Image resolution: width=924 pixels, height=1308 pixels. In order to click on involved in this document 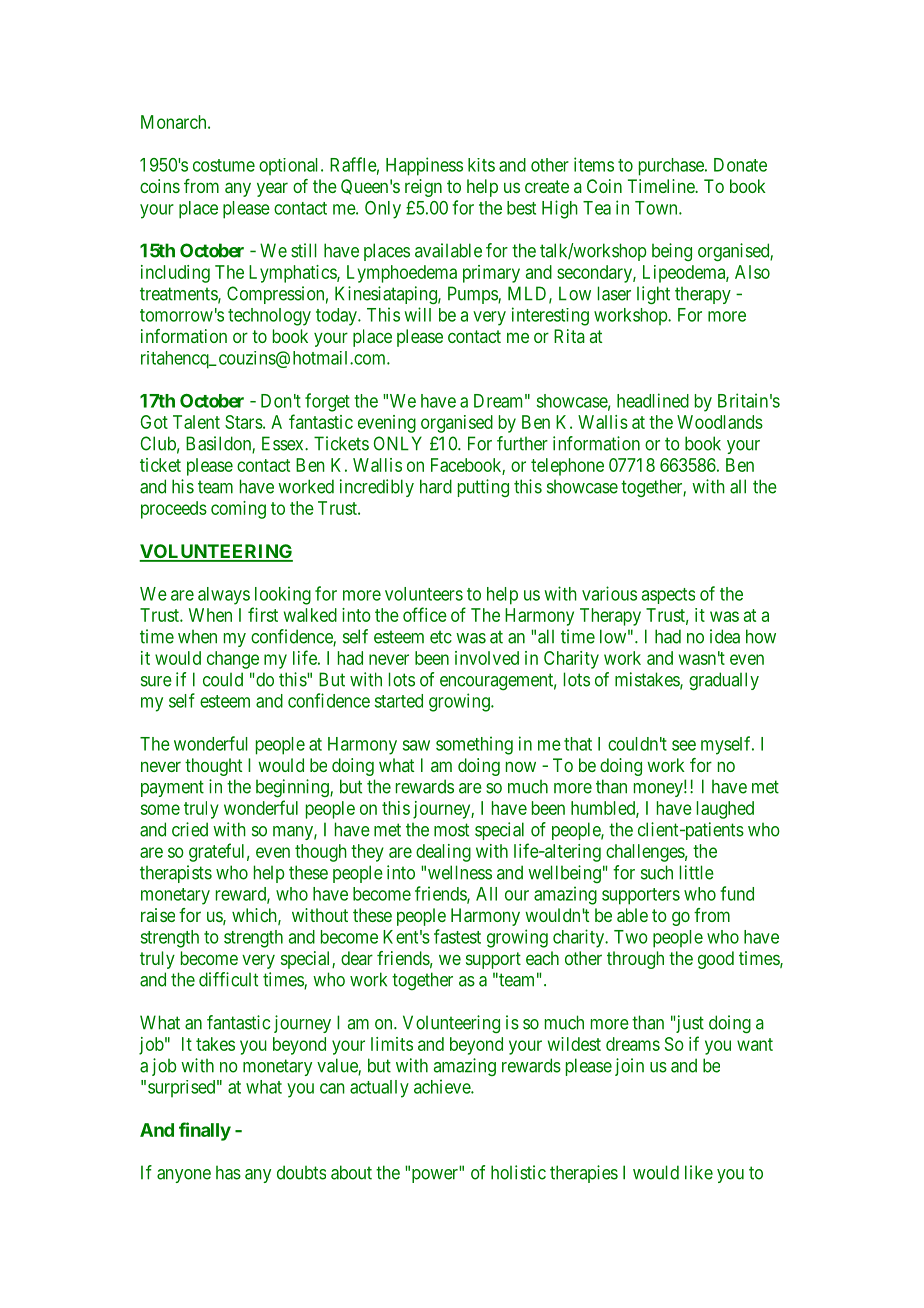, I will do `click(487, 658)`.
